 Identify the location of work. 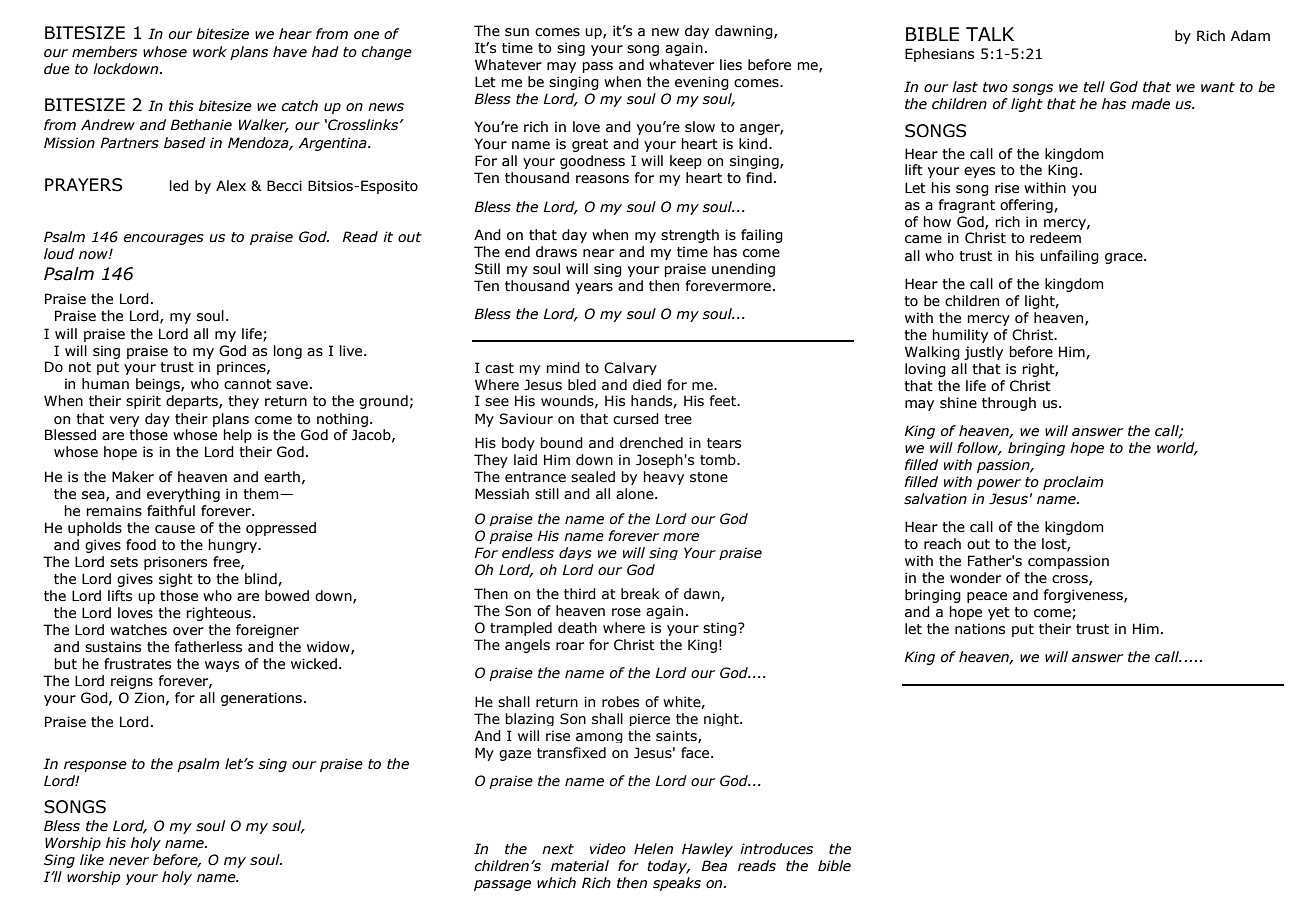
(210, 52).
